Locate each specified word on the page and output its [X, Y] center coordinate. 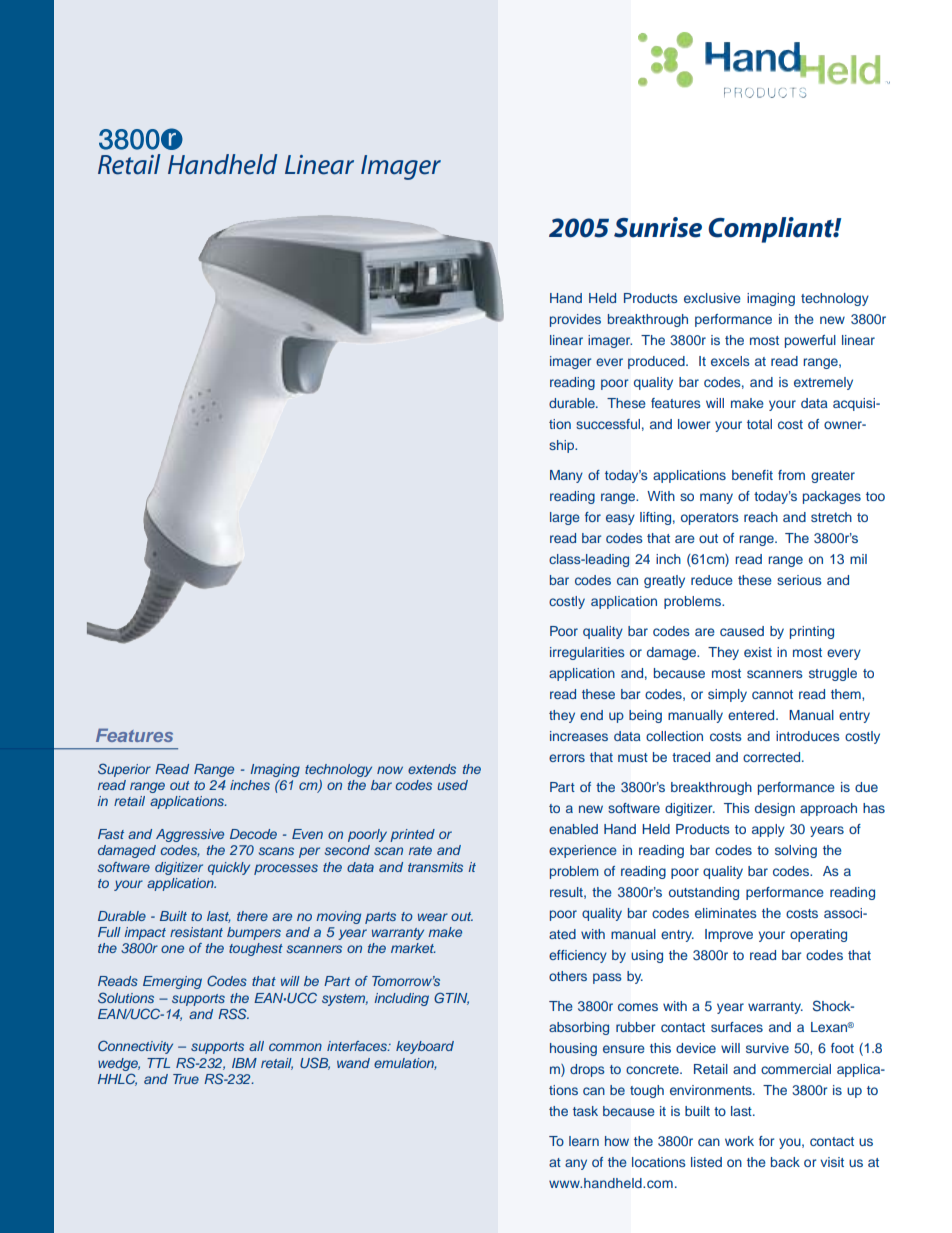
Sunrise [658, 227]
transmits [435, 867]
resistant [196, 932]
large [565, 518]
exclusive [712, 298]
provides [575, 320]
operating [818, 935]
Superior [124, 770]
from [791, 475]
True [186, 1079]
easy [620, 519]
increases [579, 736]
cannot [772, 694]
